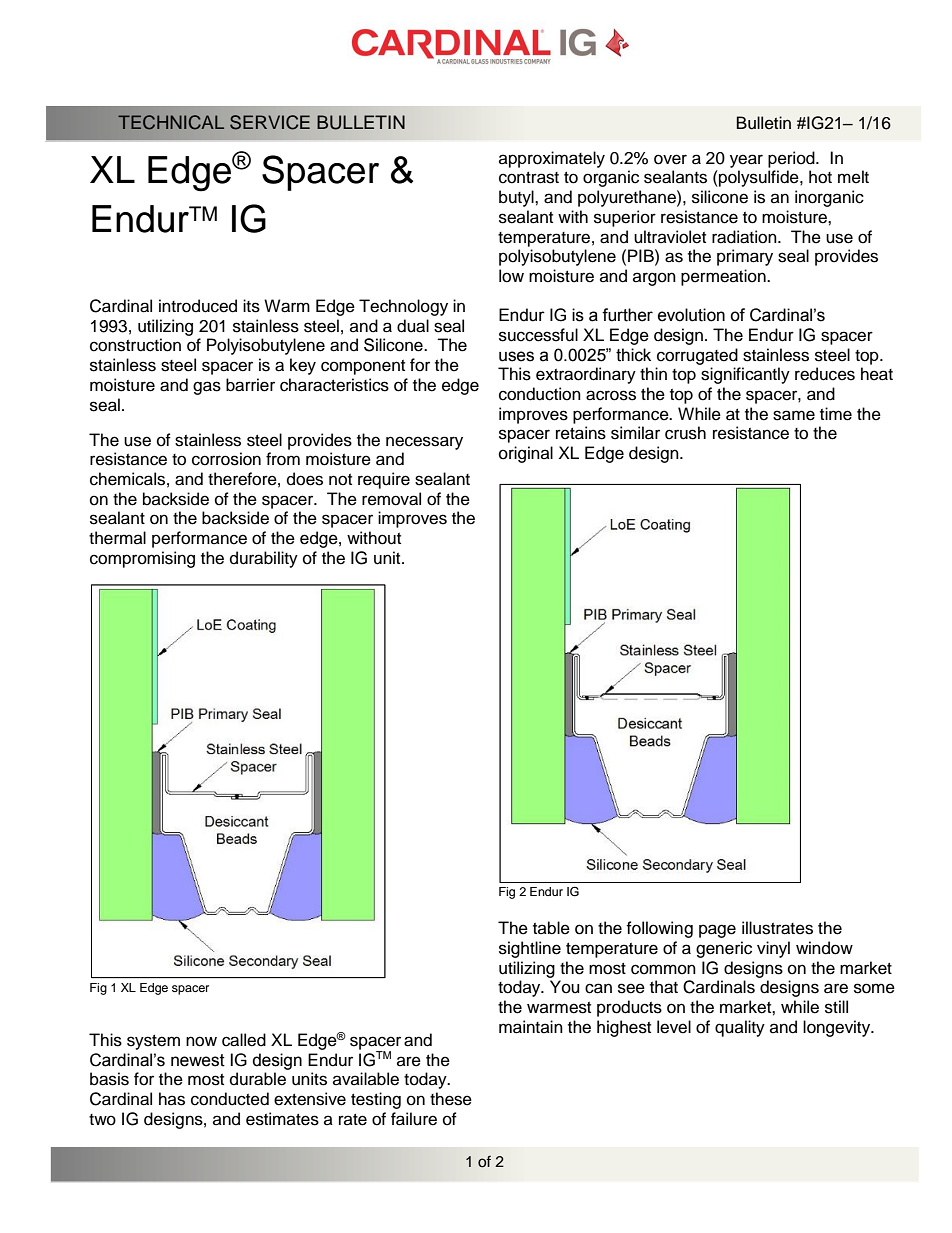 This screenshot has height=1233, width=952. Describe the element at coordinates (551, 928) in the screenshot. I see `table` at that location.
